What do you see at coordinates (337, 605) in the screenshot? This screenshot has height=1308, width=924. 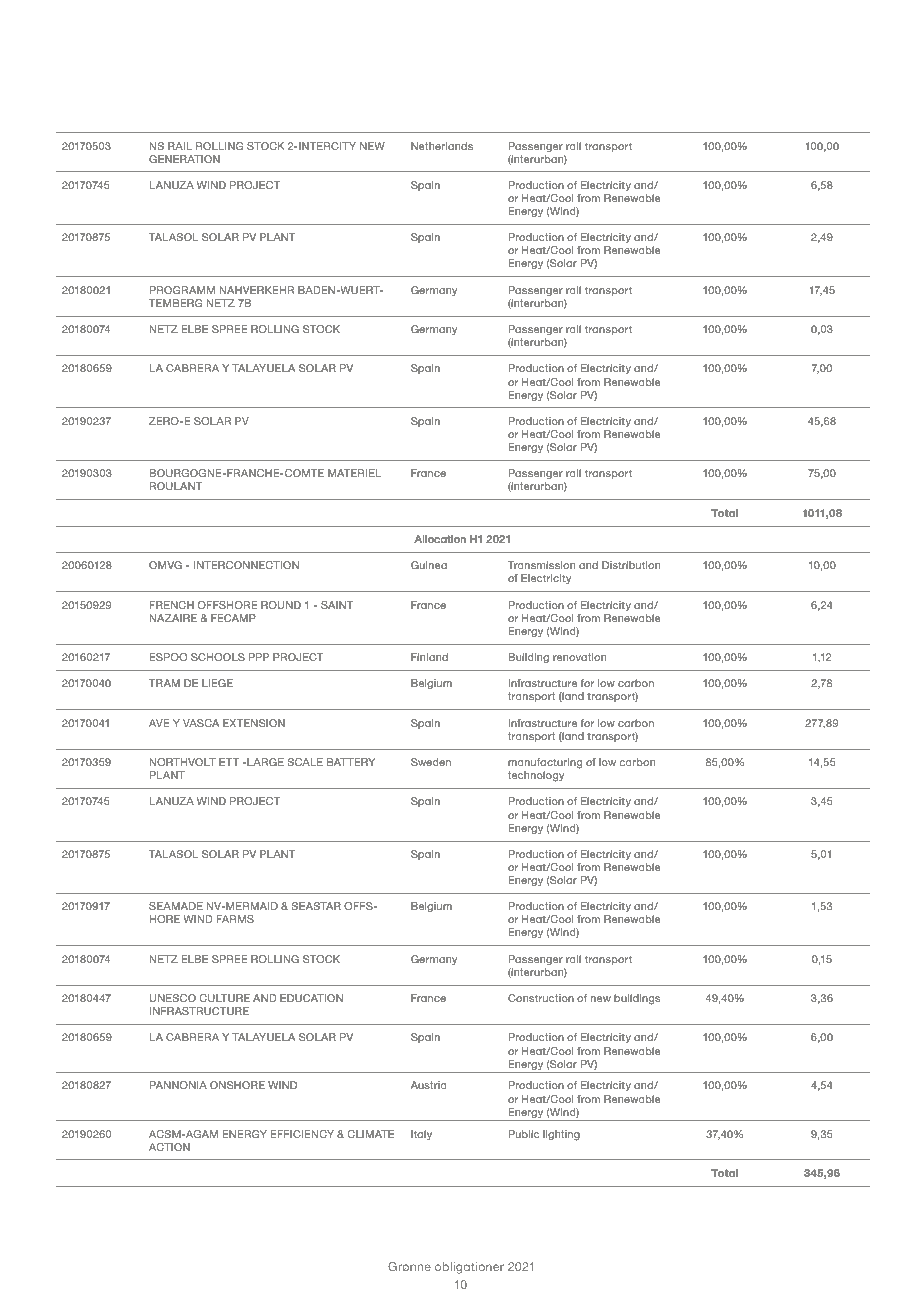 I see `SAINT` at bounding box center [337, 605].
